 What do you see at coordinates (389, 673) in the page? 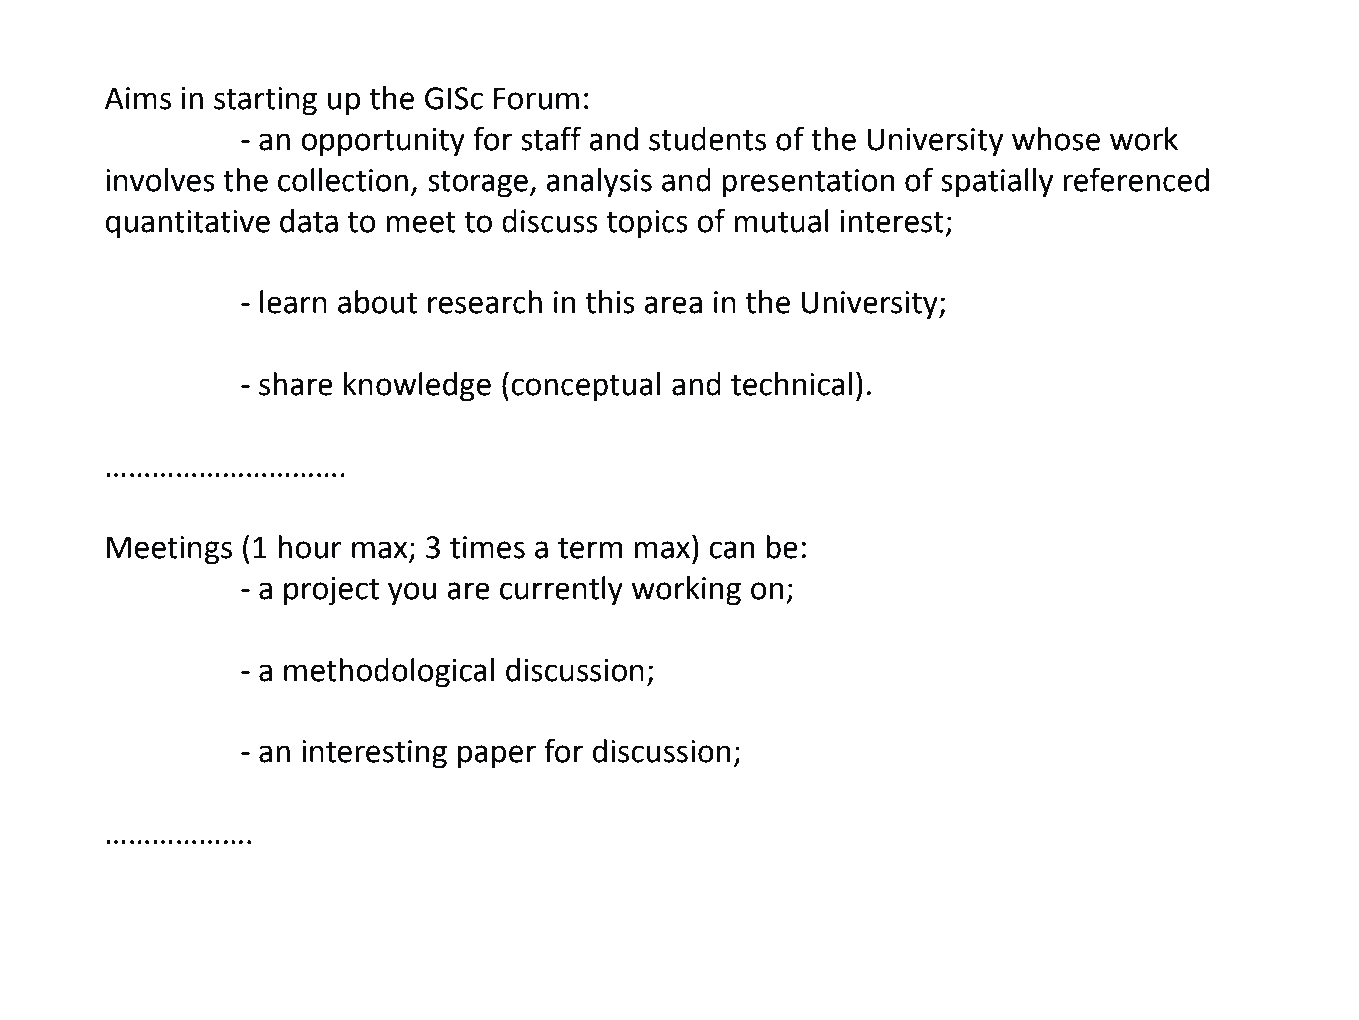
I see `methodological` at bounding box center [389, 673].
